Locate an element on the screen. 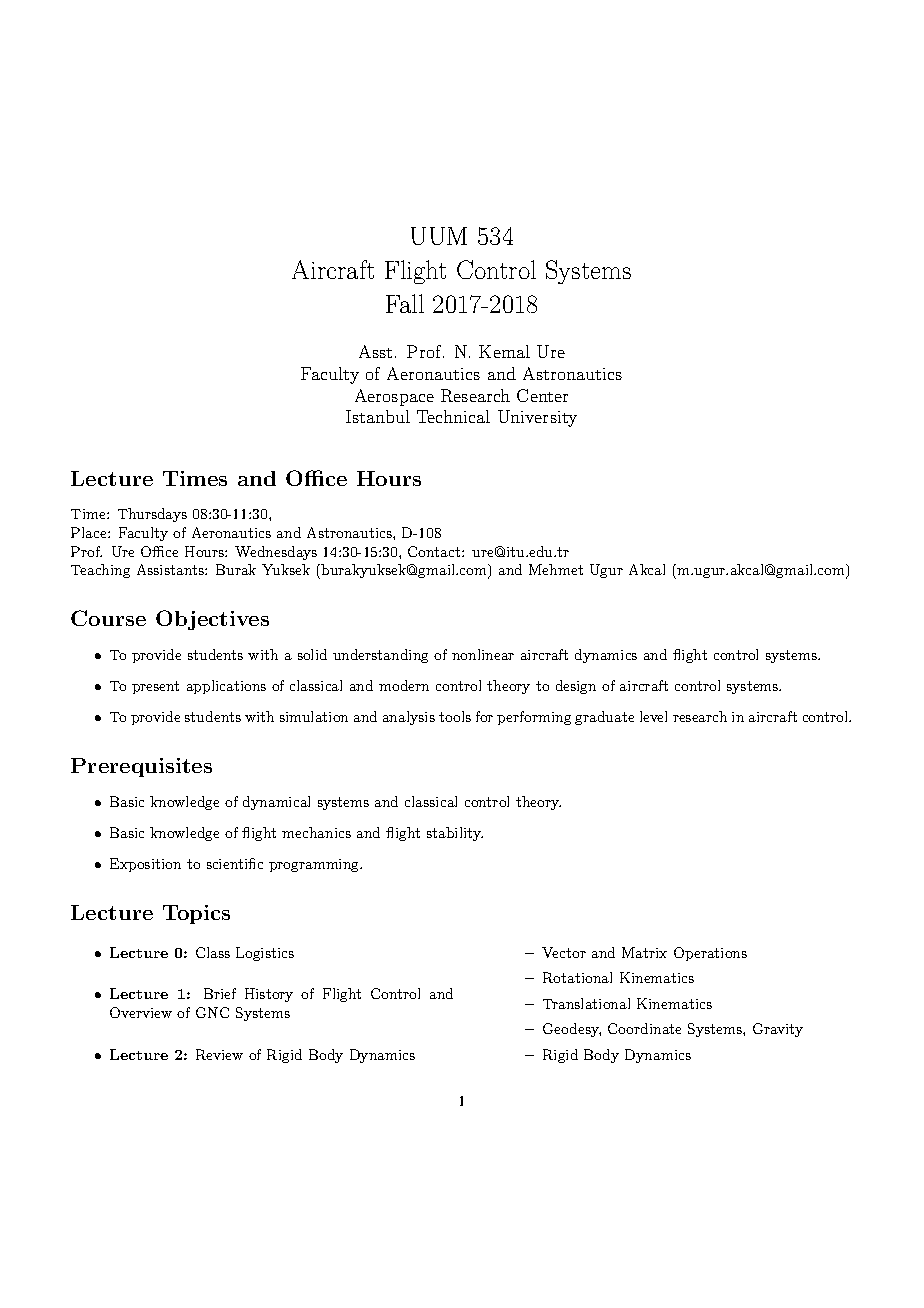  Asst is located at coordinates (375, 351).
